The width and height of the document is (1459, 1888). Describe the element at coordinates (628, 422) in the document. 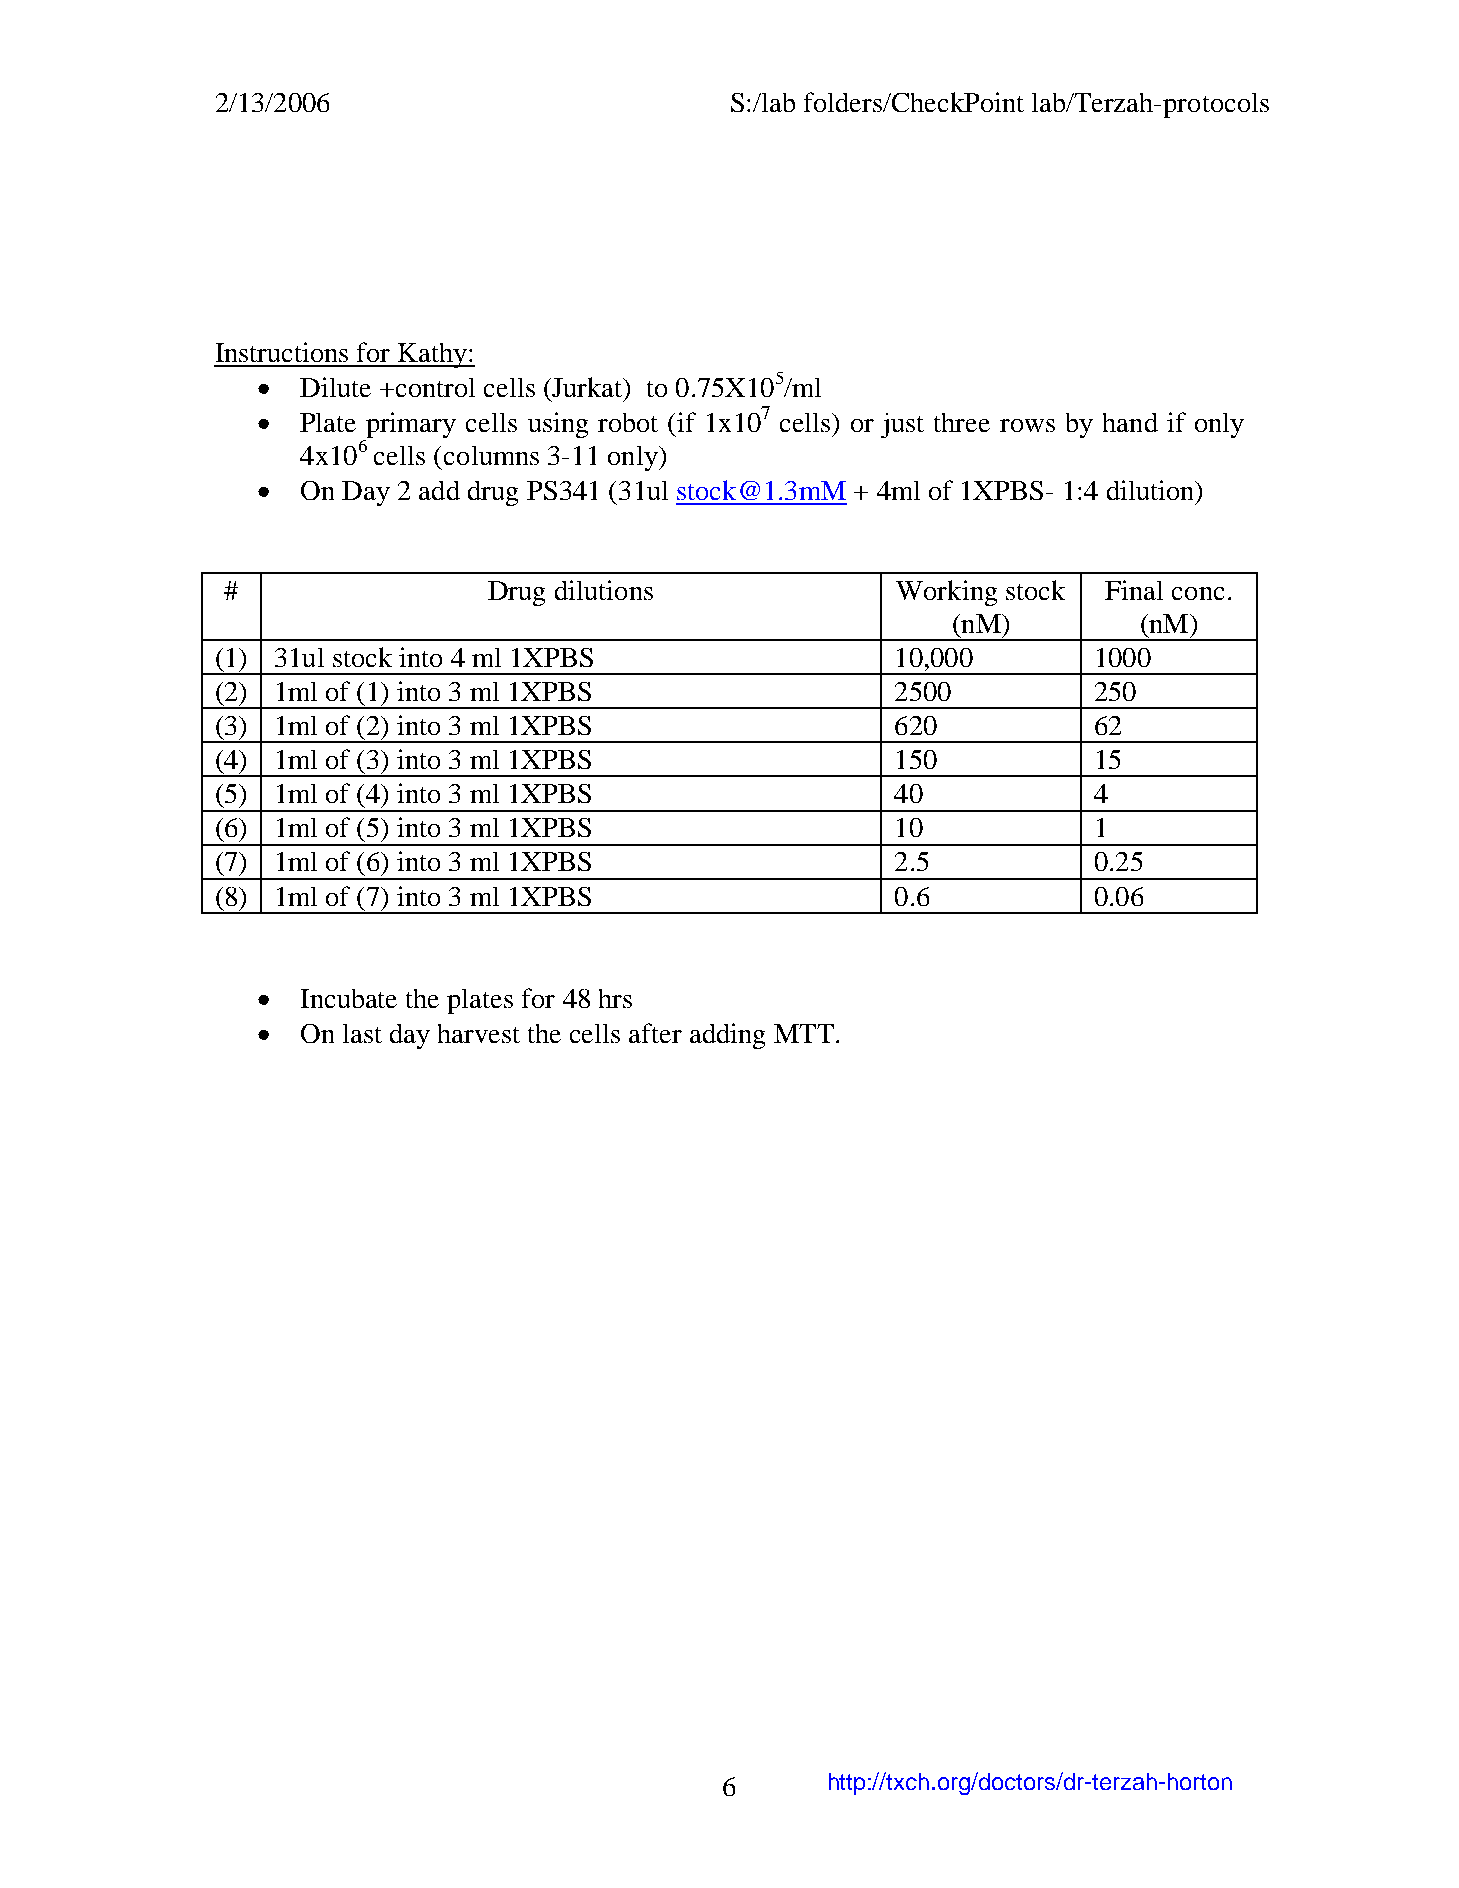

I see `robot` at that location.
